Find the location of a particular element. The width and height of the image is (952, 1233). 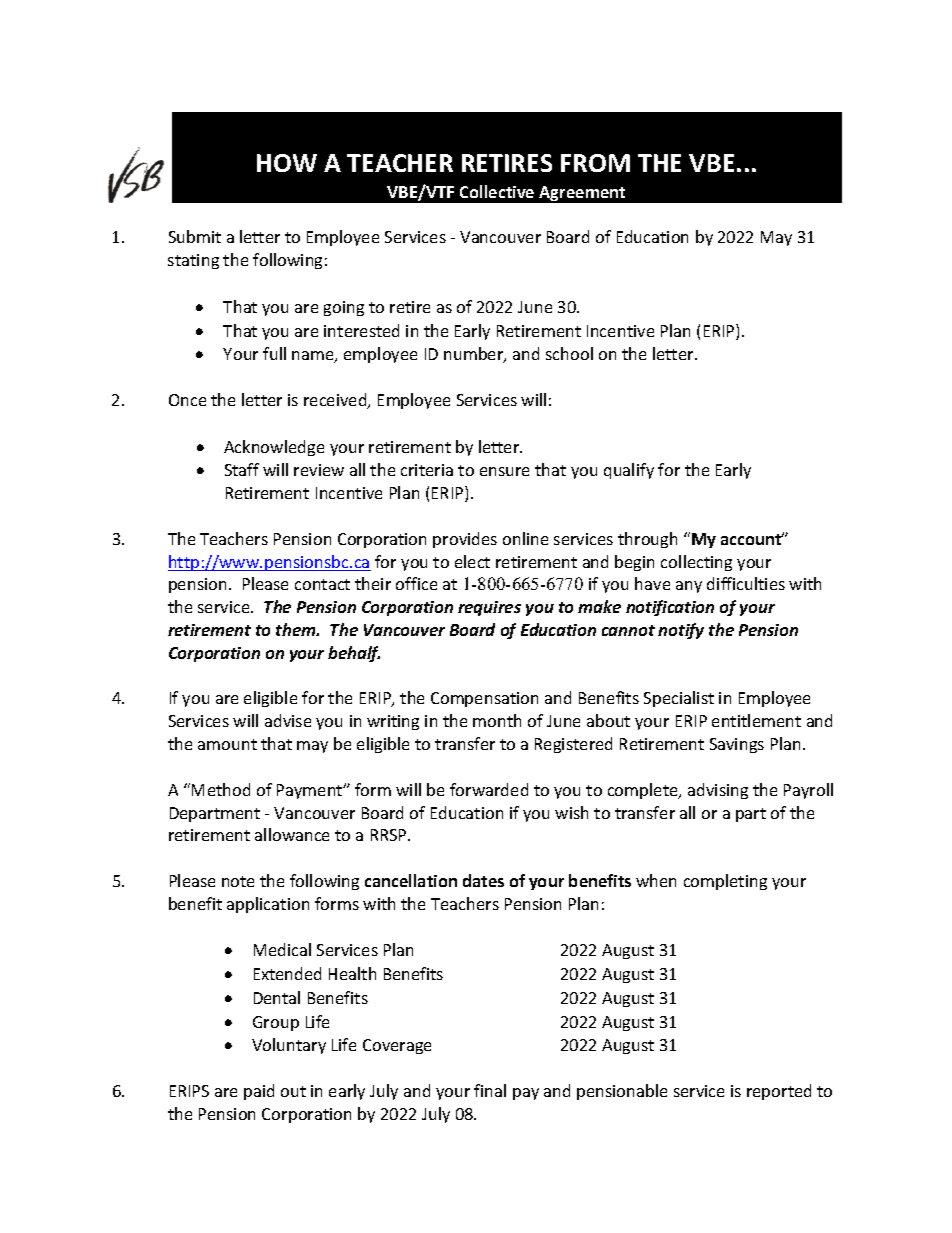

FROM is located at coordinates (595, 163).
